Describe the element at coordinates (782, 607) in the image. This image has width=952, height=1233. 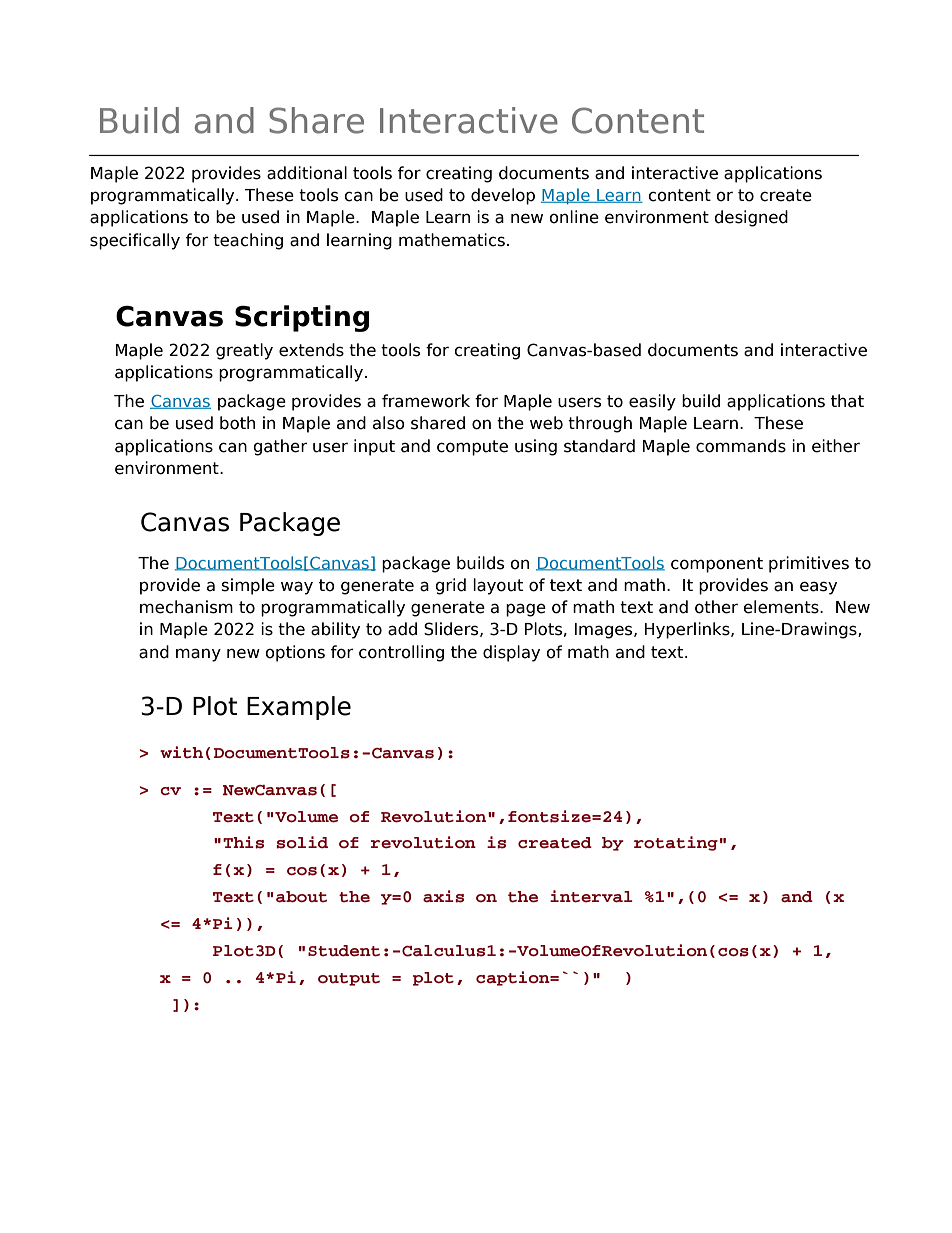
I see `elements` at that location.
